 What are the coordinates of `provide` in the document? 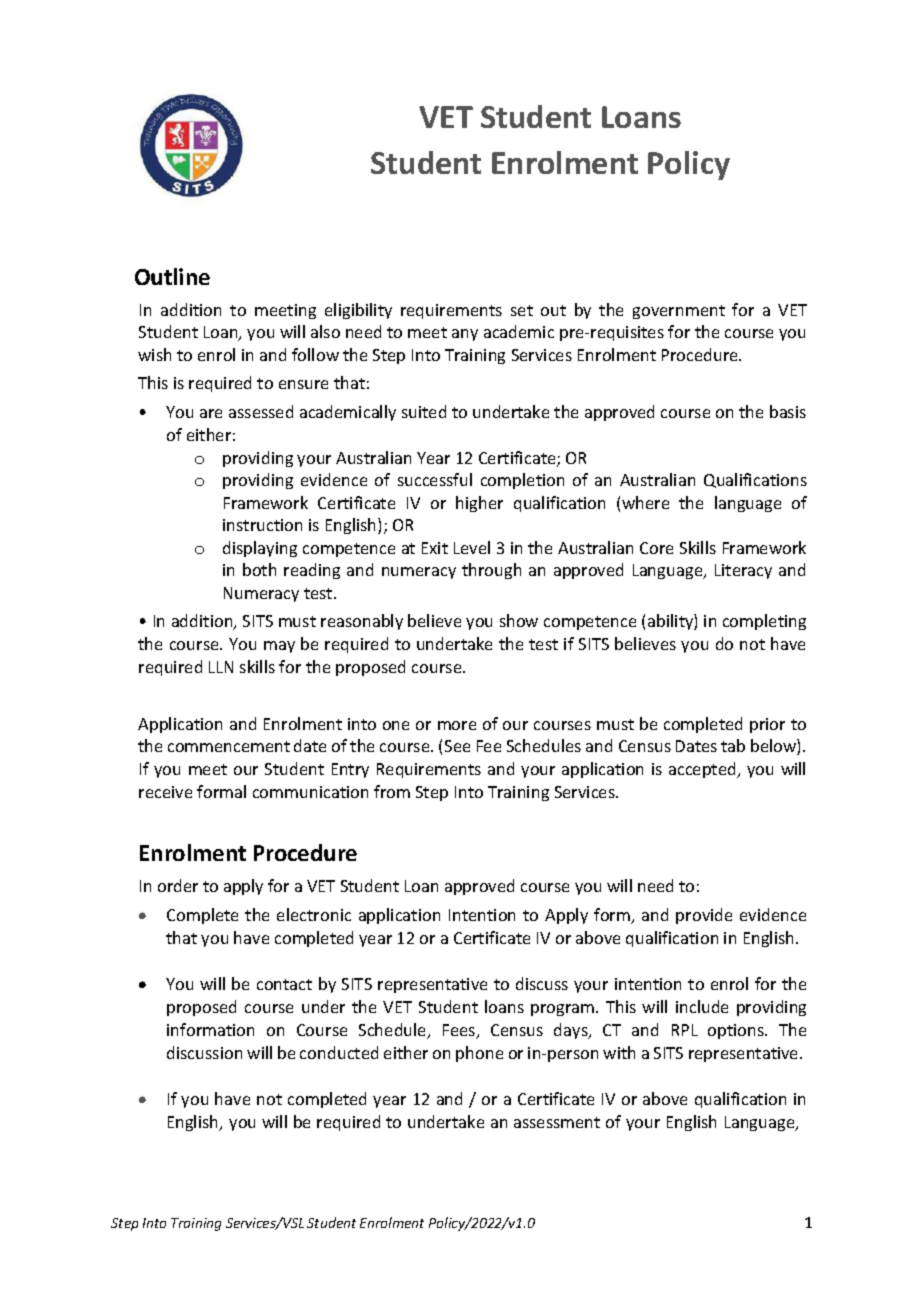 It's located at (704, 916).
